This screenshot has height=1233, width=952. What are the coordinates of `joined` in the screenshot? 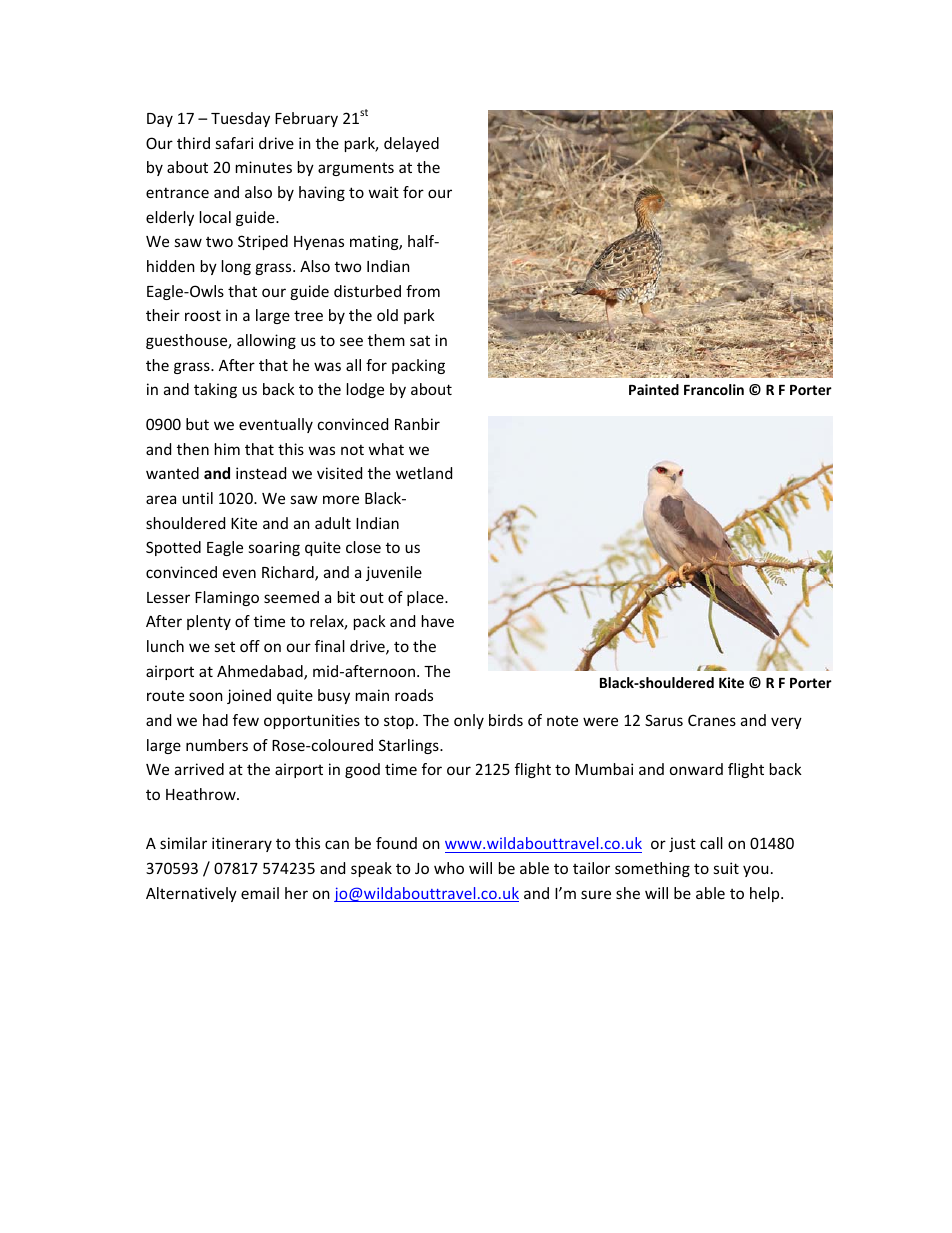 It's located at (249, 696).
